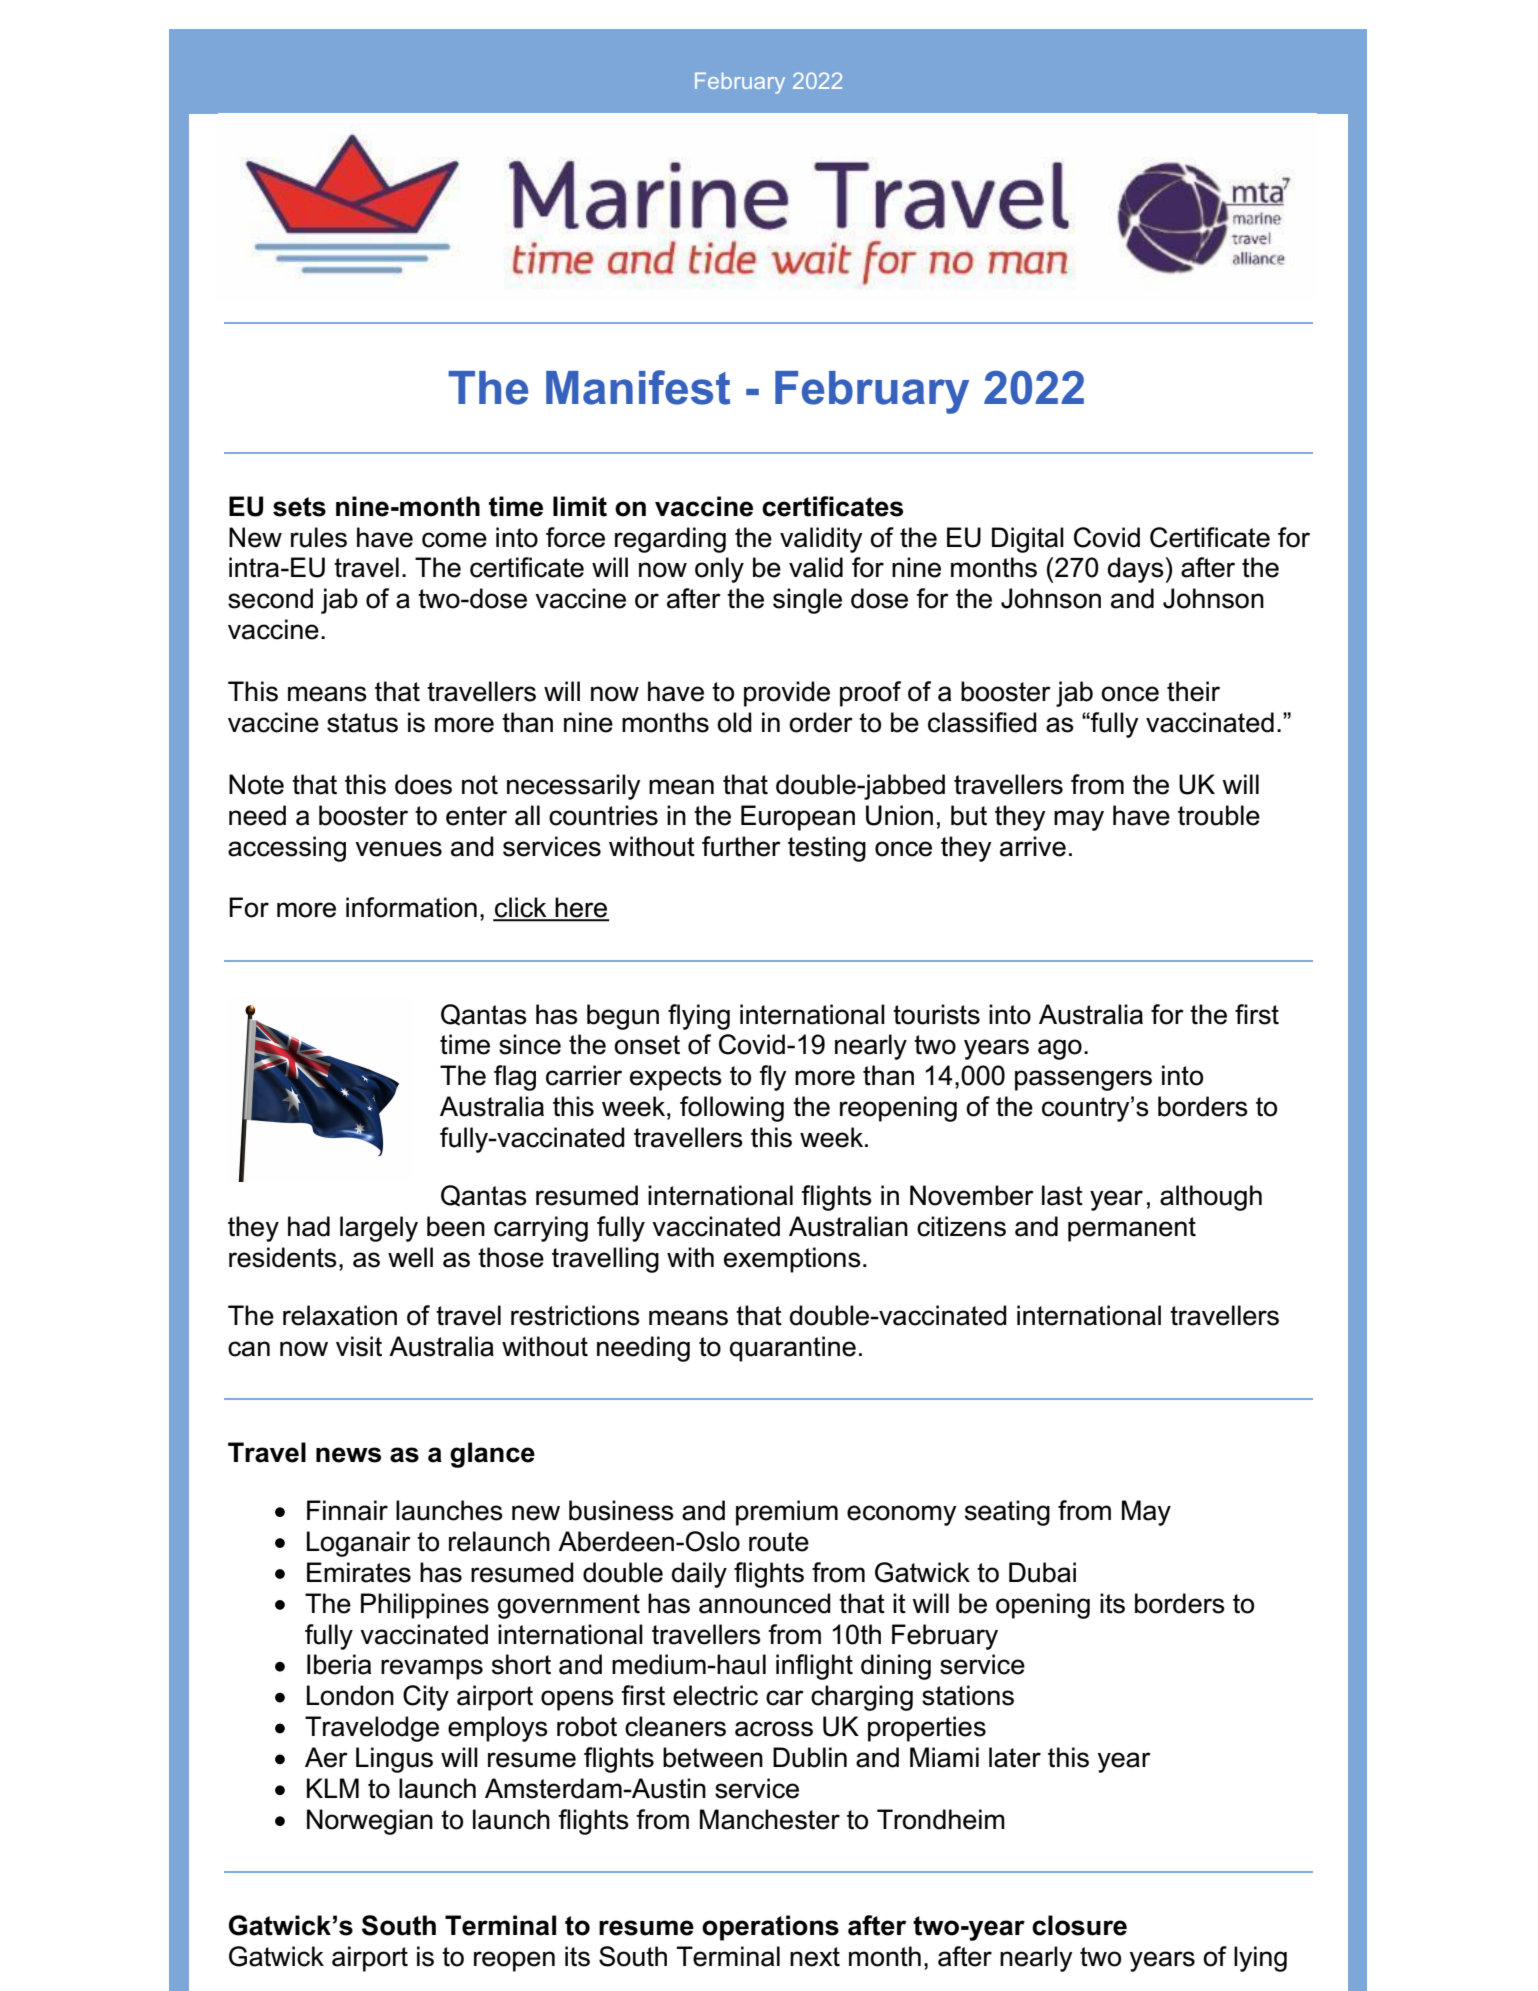 The image size is (1538, 1991). What do you see at coordinates (638, 387) in the document?
I see `Manifest` at bounding box center [638, 387].
